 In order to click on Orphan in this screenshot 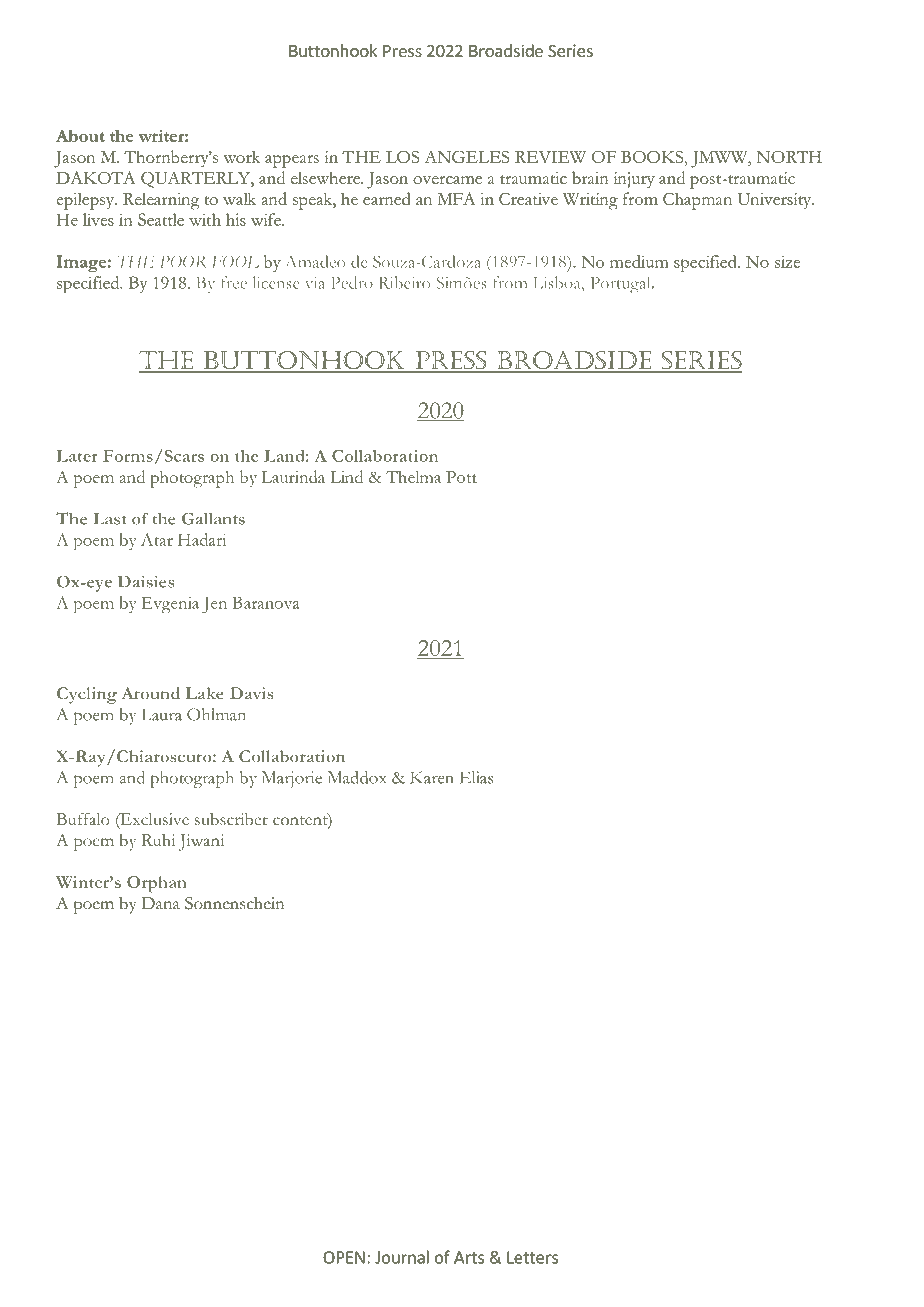, I will do `click(157, 884)`.
